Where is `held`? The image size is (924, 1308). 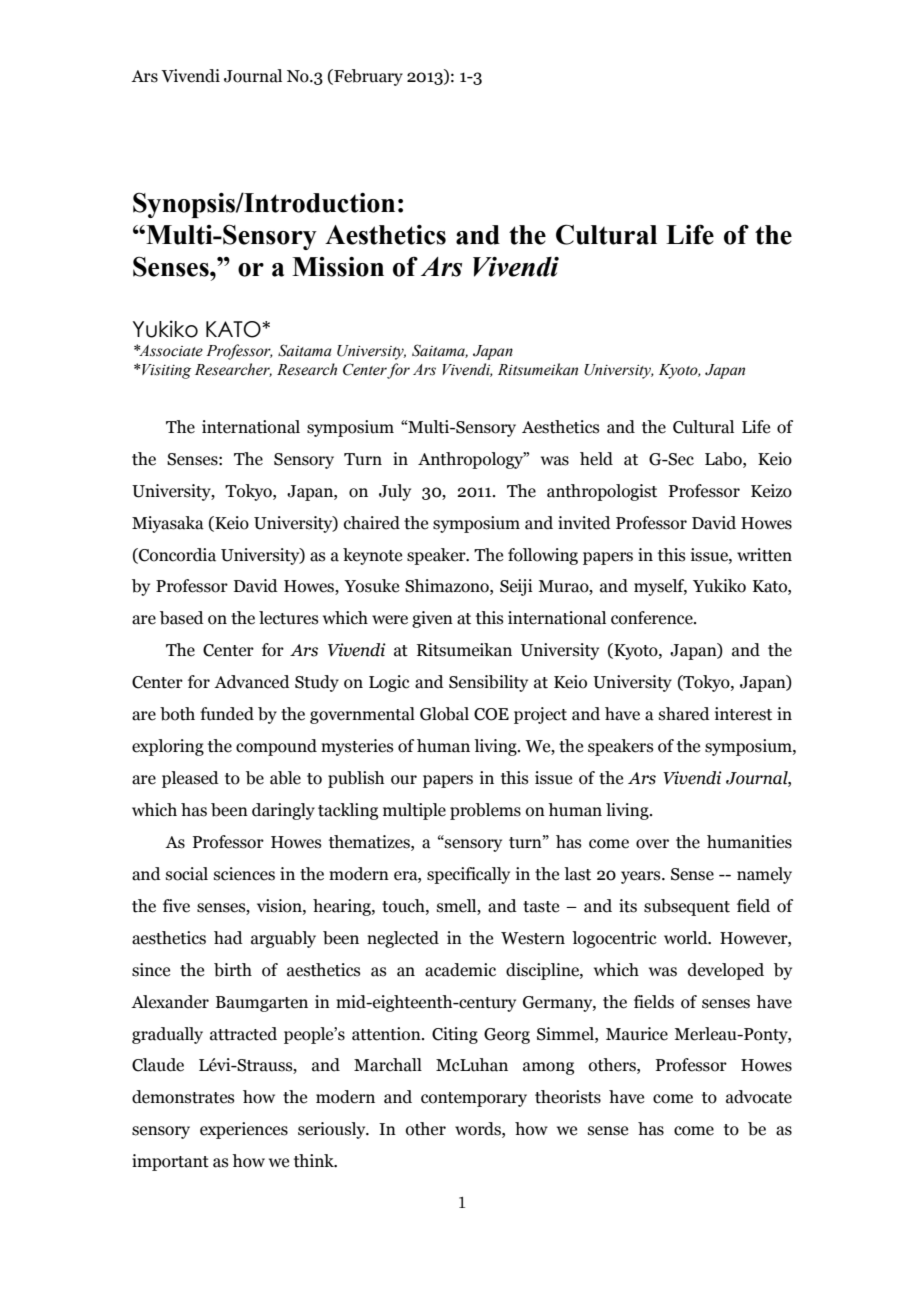
held is located at coordinates (596, 459).
